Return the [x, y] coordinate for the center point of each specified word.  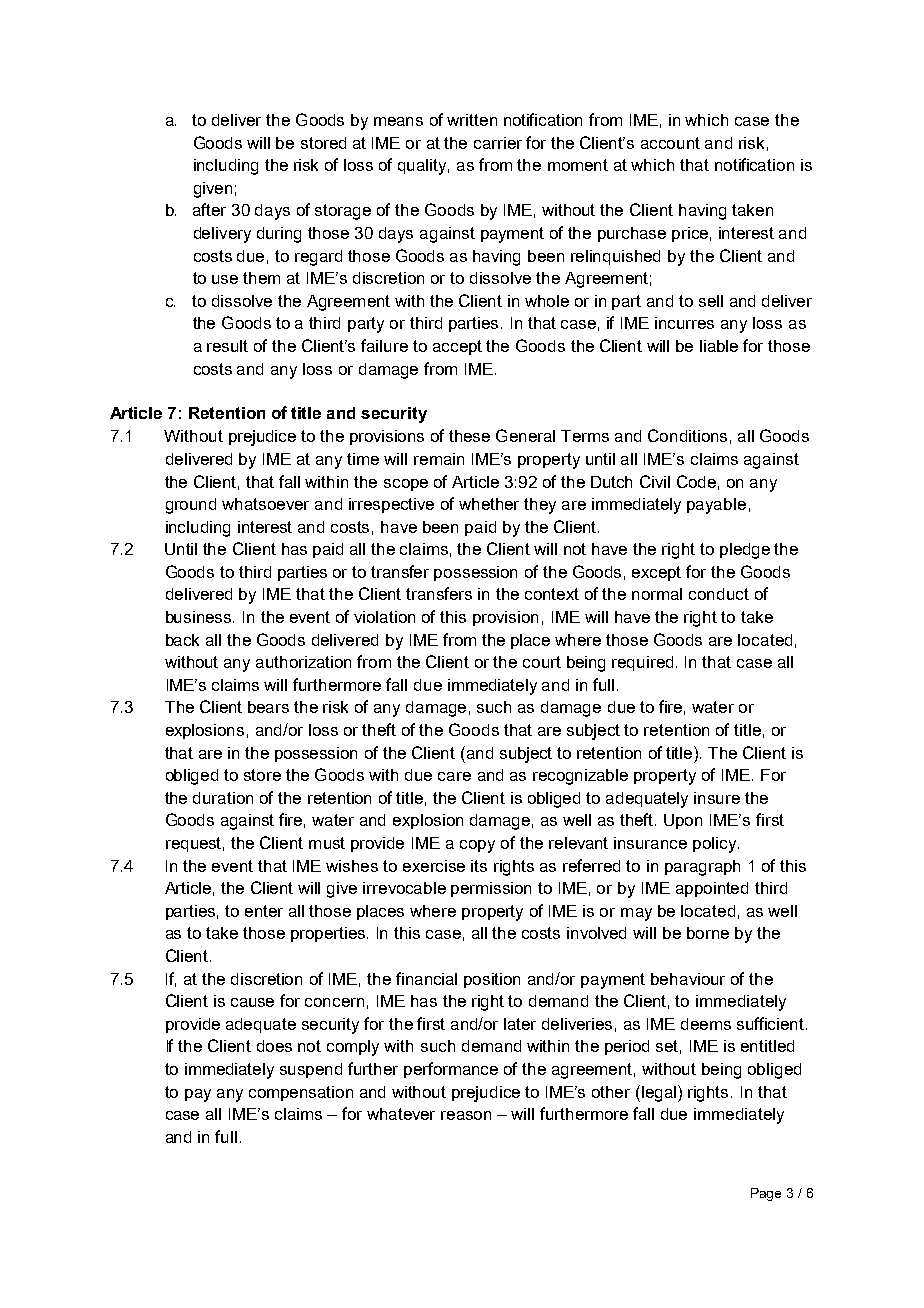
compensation [301, 1093]
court [542, 662]
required [642, 663]
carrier [498, 143]
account [670, 143]
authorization [303, 662]
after [209, 209]
